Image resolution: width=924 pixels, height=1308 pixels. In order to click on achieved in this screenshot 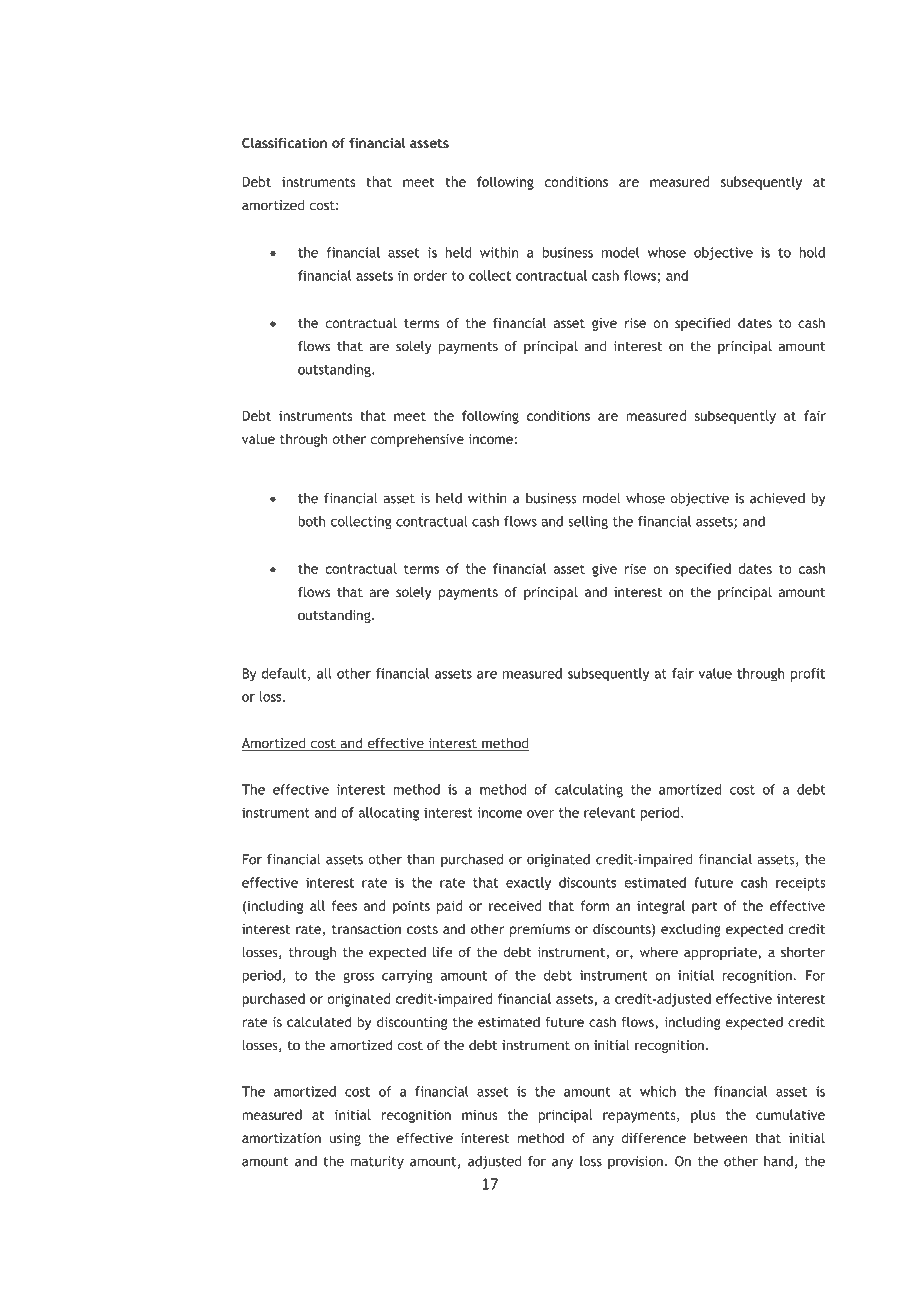, I will do `click(777, 498)`.
